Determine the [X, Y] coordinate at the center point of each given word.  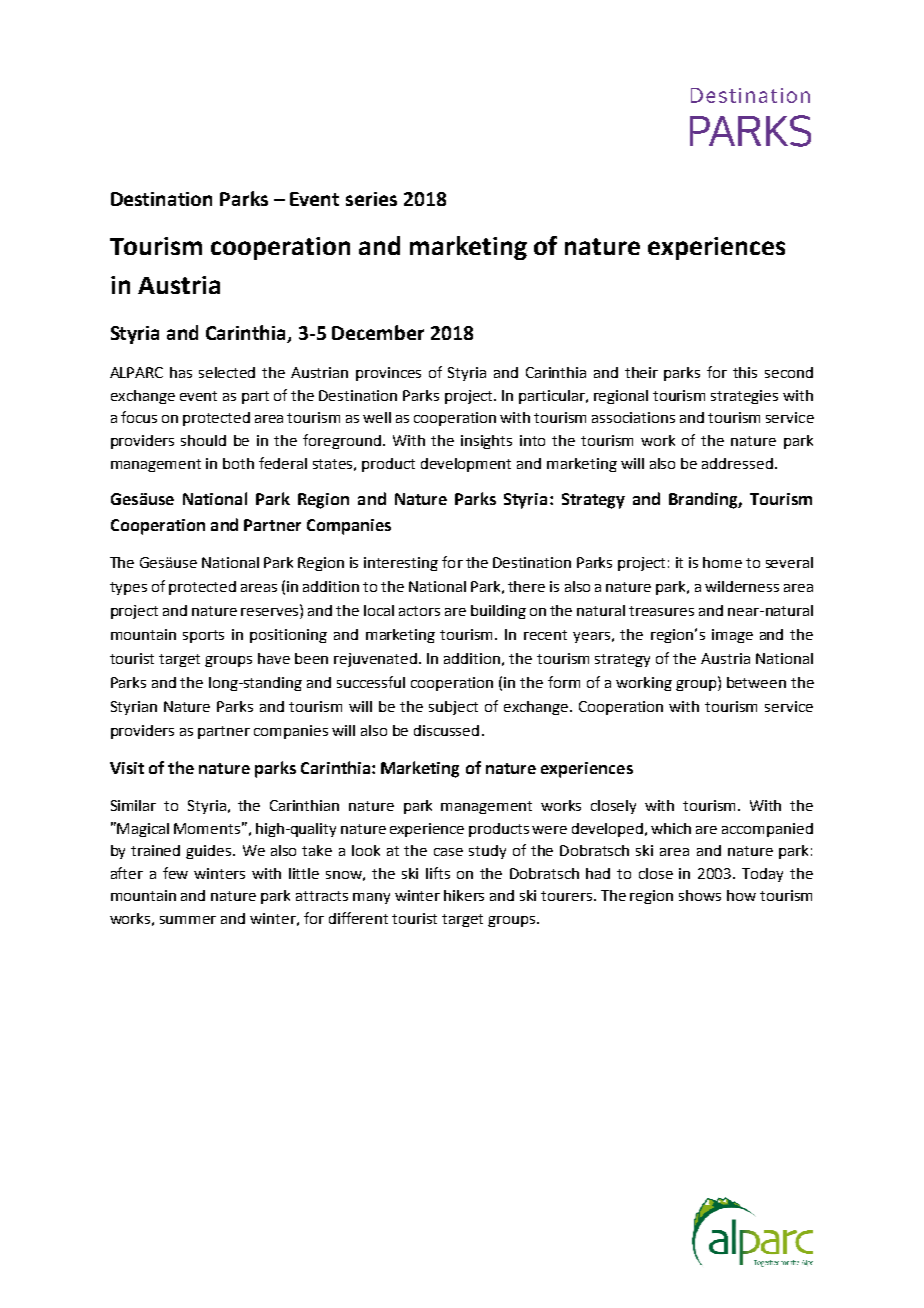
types [128, 588]
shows [700, 895]
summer [188, 920]
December [378, 332]
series [371, 199]
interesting [401, 564]
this [745, 372]
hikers [464, 895]
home [722, 562]
